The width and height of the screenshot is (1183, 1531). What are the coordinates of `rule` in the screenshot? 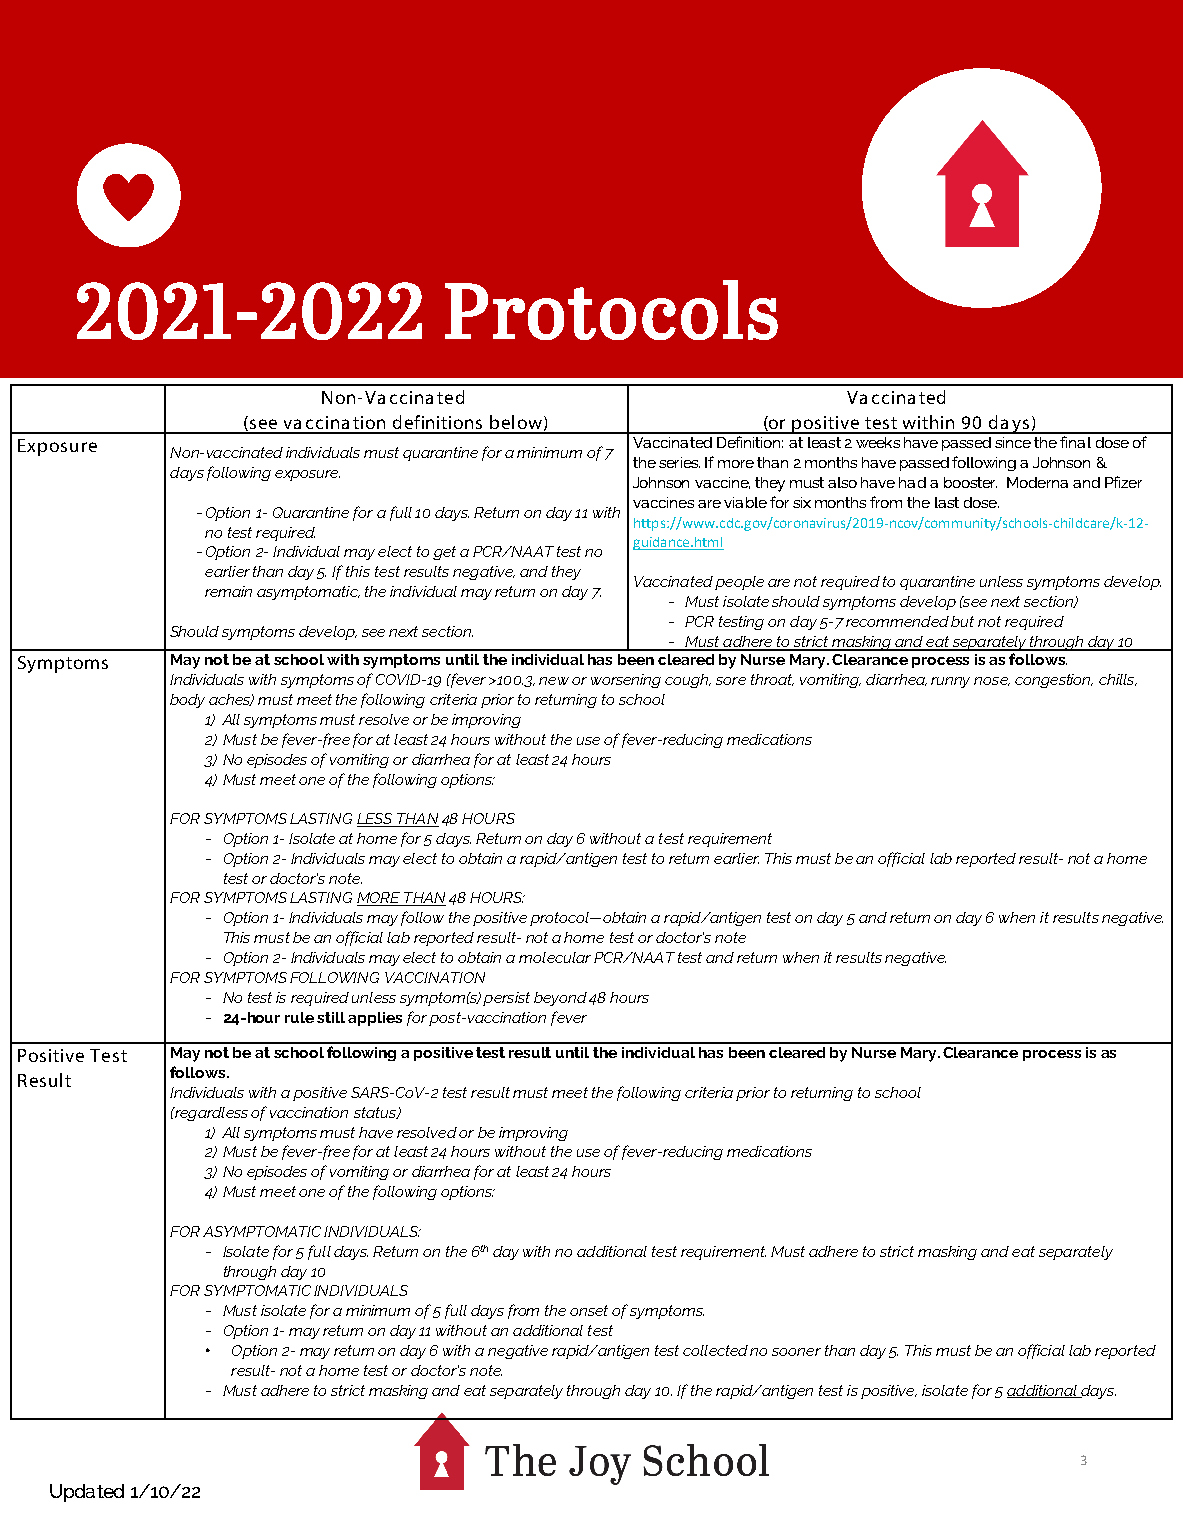 It's located at (299, 1017).
